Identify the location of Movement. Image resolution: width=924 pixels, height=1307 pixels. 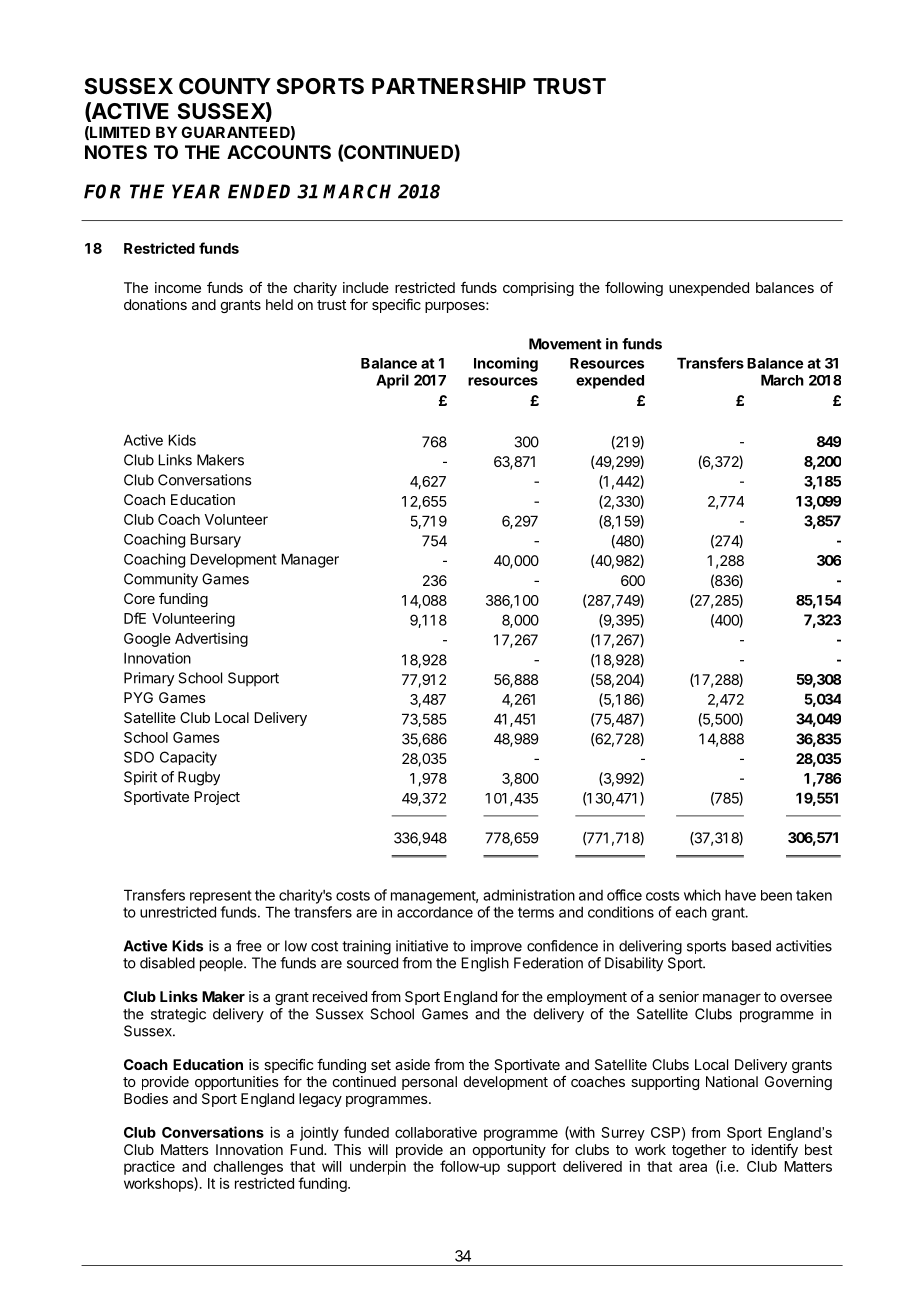
(565, 344).
